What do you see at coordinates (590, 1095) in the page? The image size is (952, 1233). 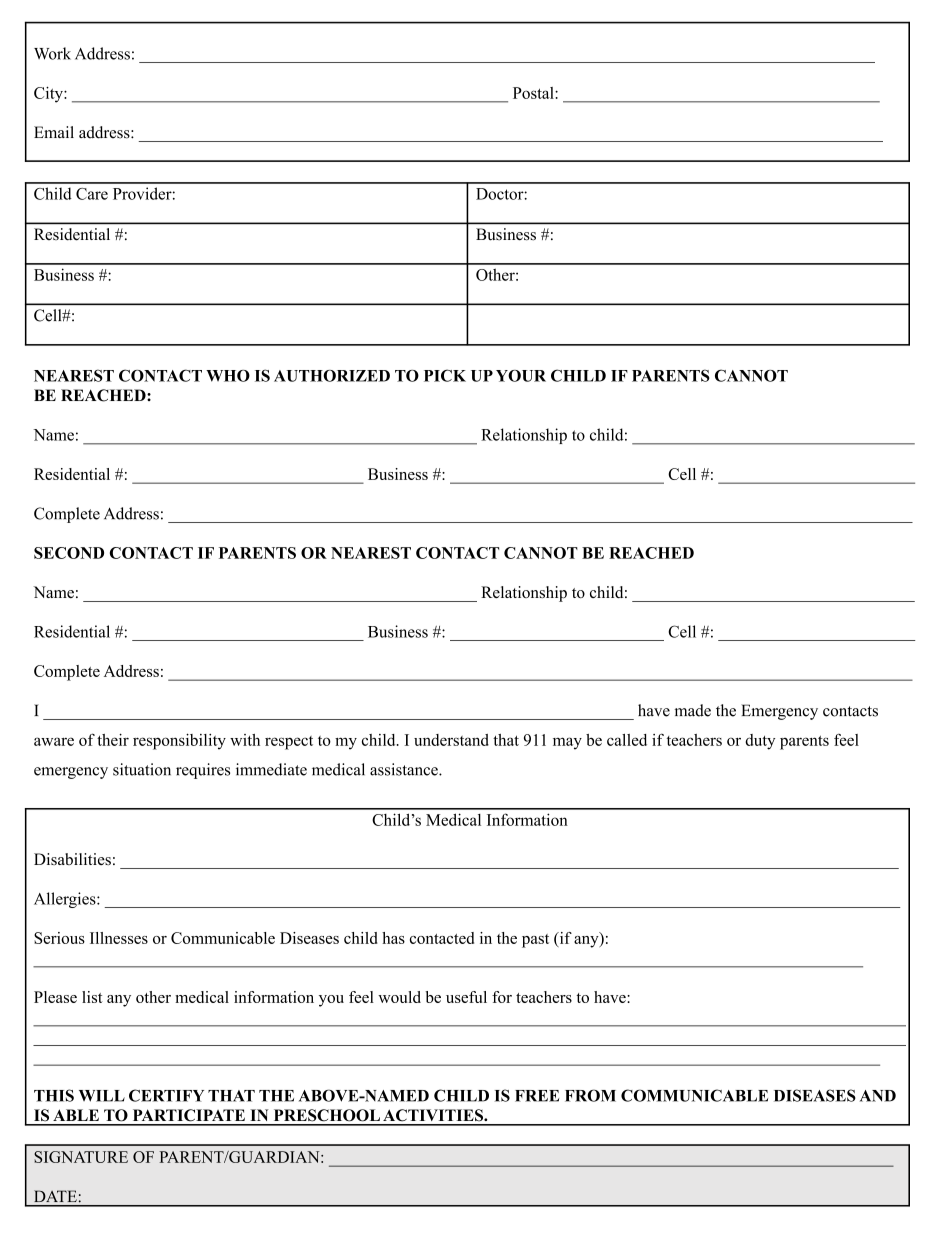 I see `FROM` at bounding box center [590, 1095].
